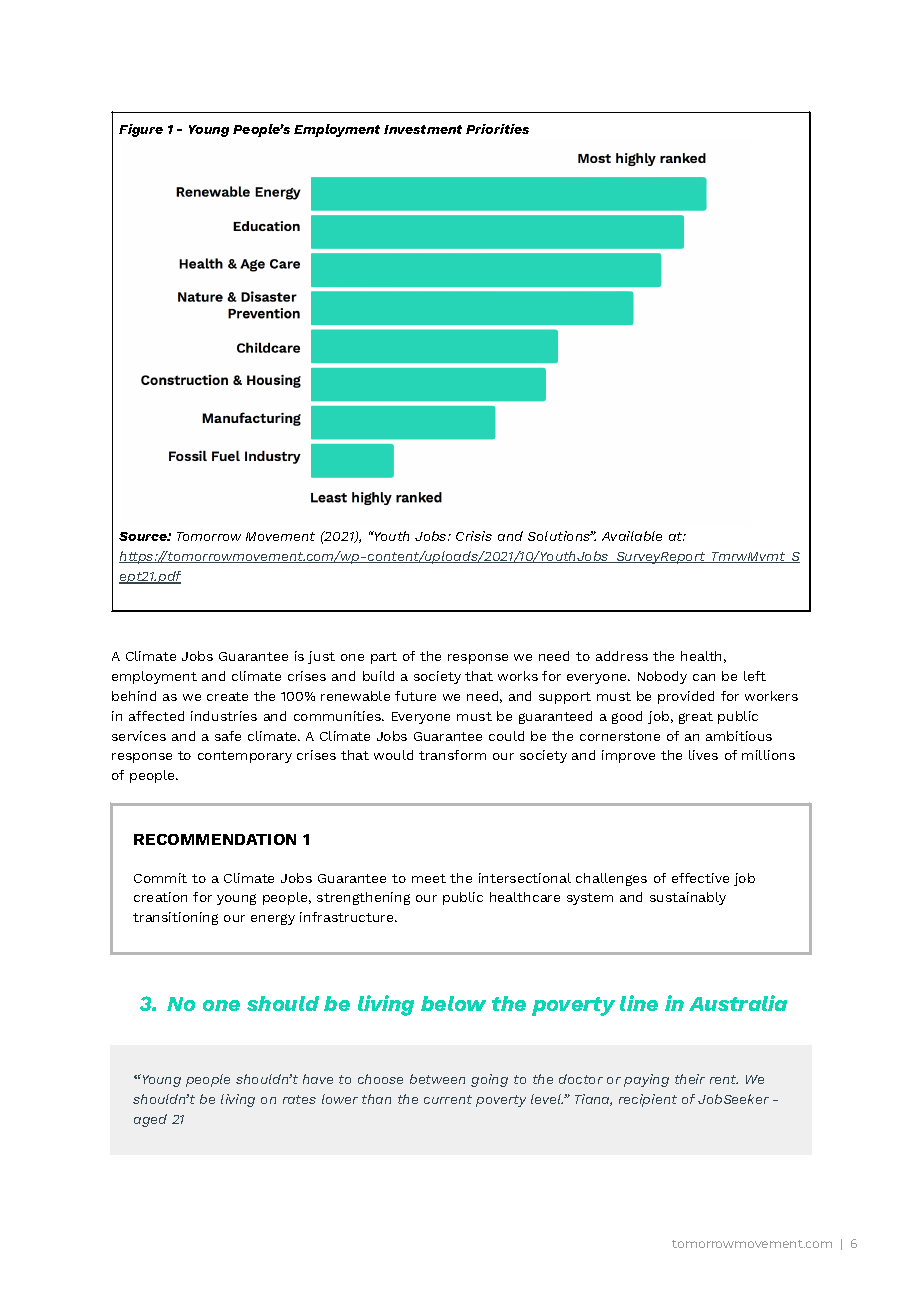  Describe the element at coordinates (452, 755) in the screenshot. I see `transform` at that location.
